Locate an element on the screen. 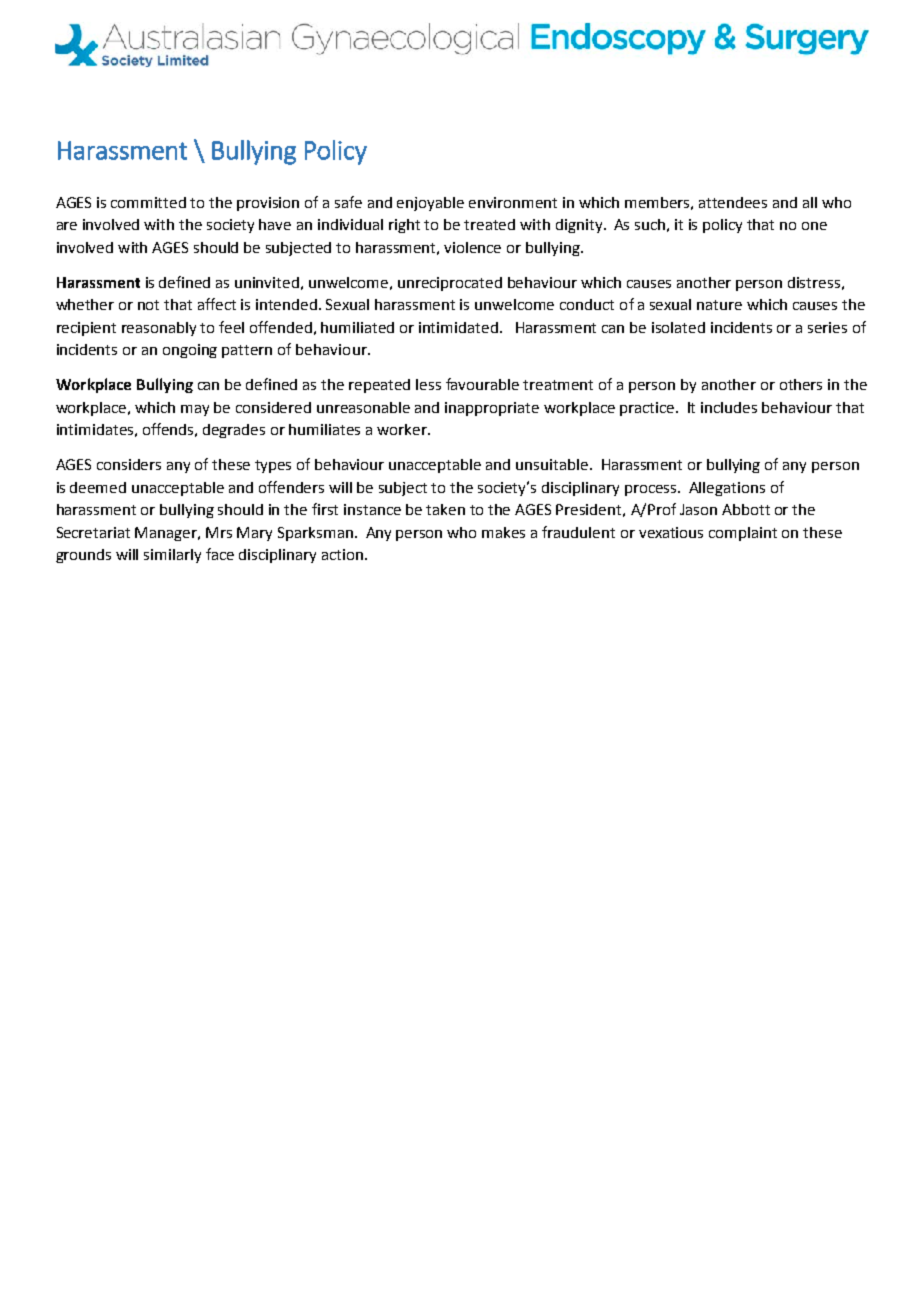 Image resolution: width=924 pixels, height=1308 pixels. worker is located at coordinates (403, 429).
